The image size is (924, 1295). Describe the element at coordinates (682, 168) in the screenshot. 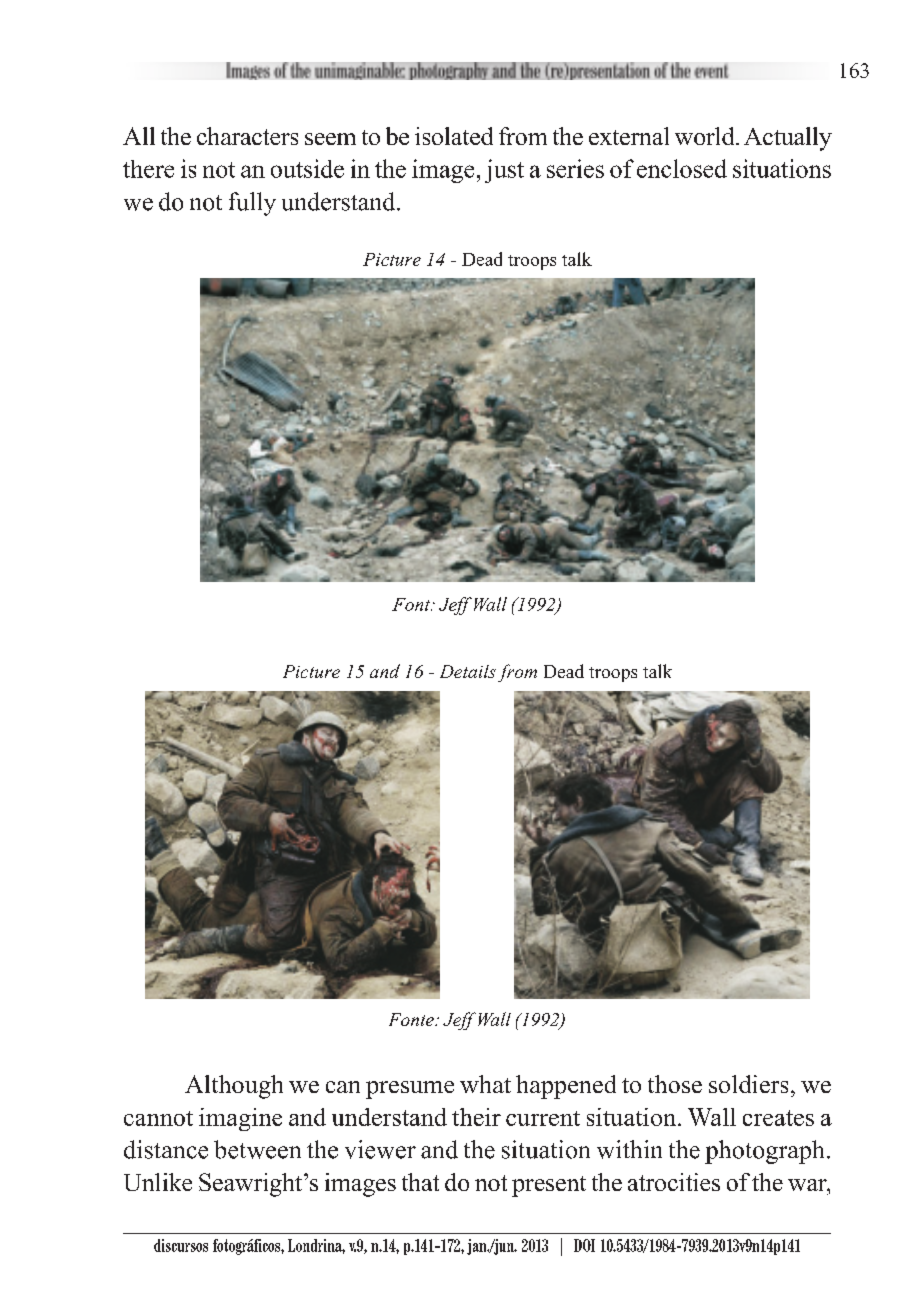

I see `enclosed` at that location.
